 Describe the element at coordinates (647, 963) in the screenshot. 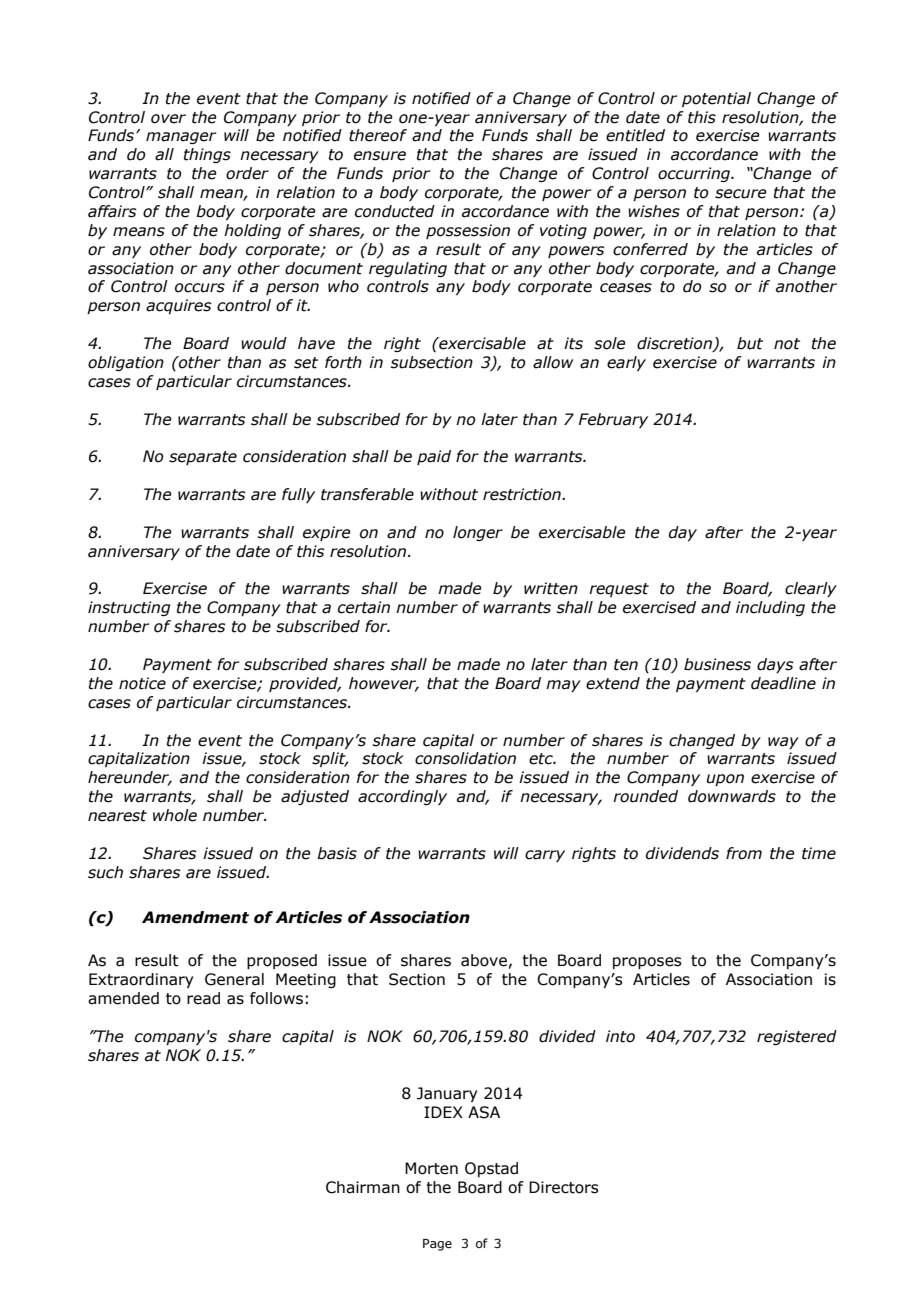

I see `proposes` at that location.
